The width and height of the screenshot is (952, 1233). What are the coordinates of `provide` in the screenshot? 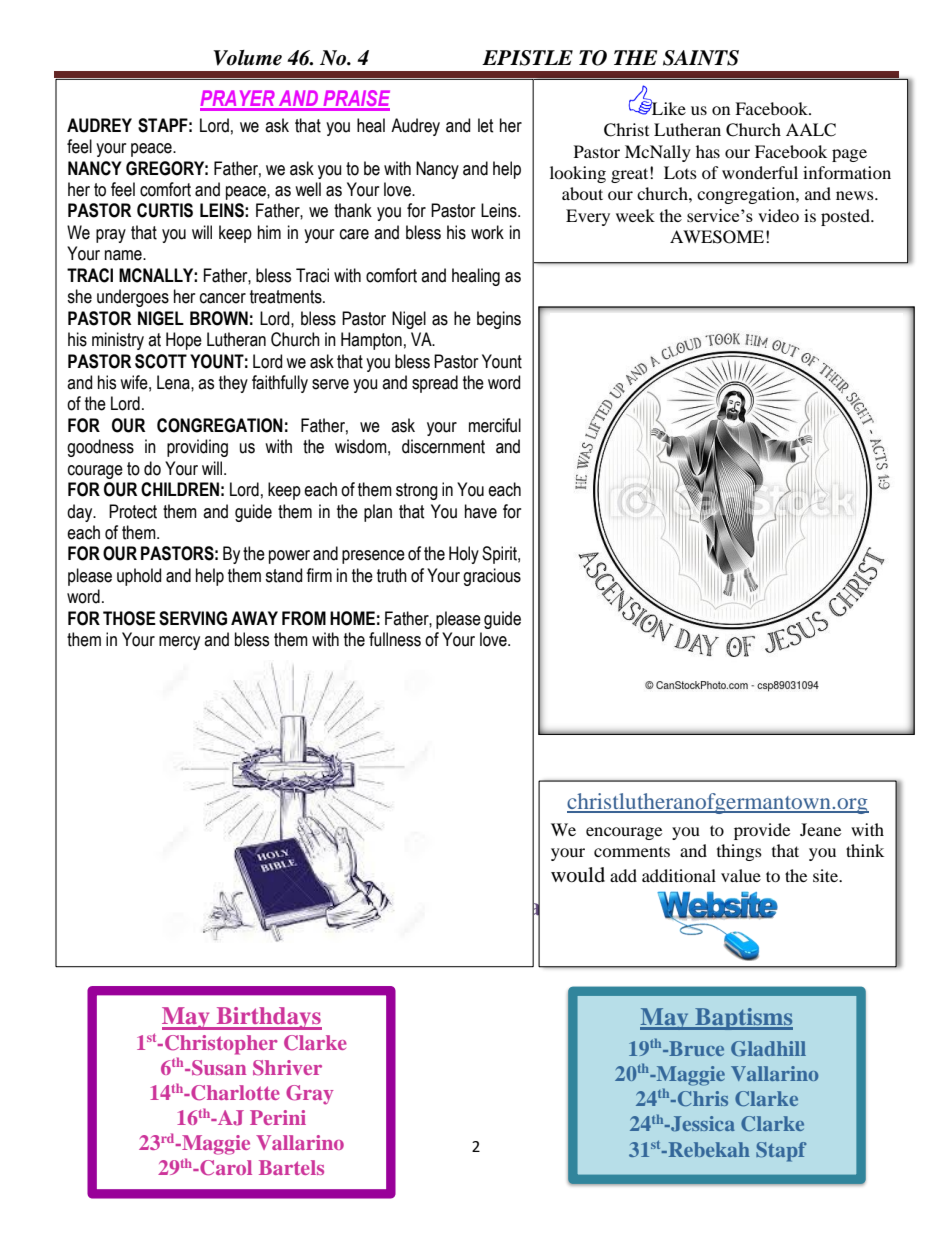 It's located at (762, 831).
